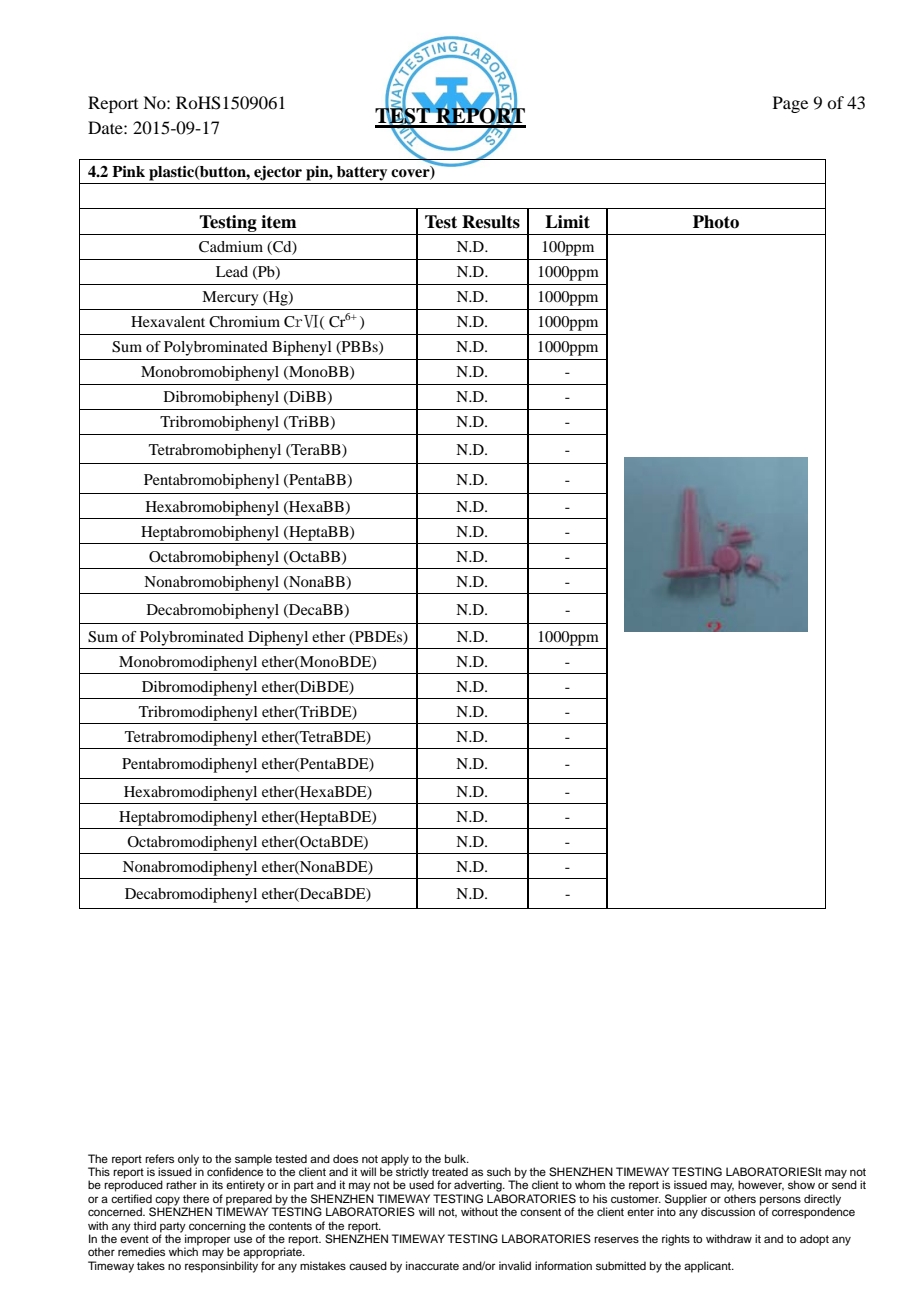 The image size is (924, 1308). Describe the element at coordinates (207, 1241) in the screenshot. I see `improper` at that location.
